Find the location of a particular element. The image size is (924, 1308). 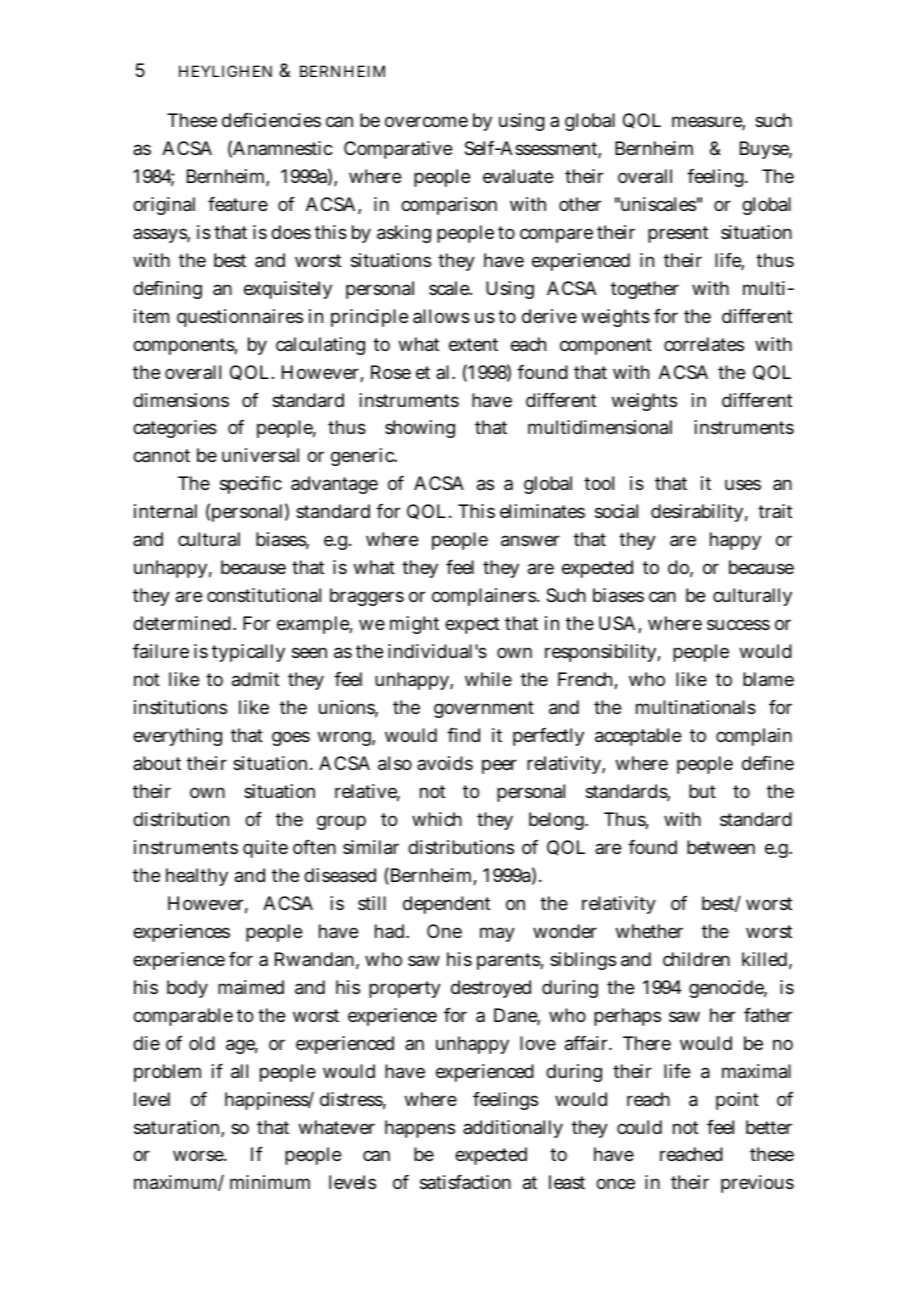

satisfaction is located at coordinates (465, 1182).
